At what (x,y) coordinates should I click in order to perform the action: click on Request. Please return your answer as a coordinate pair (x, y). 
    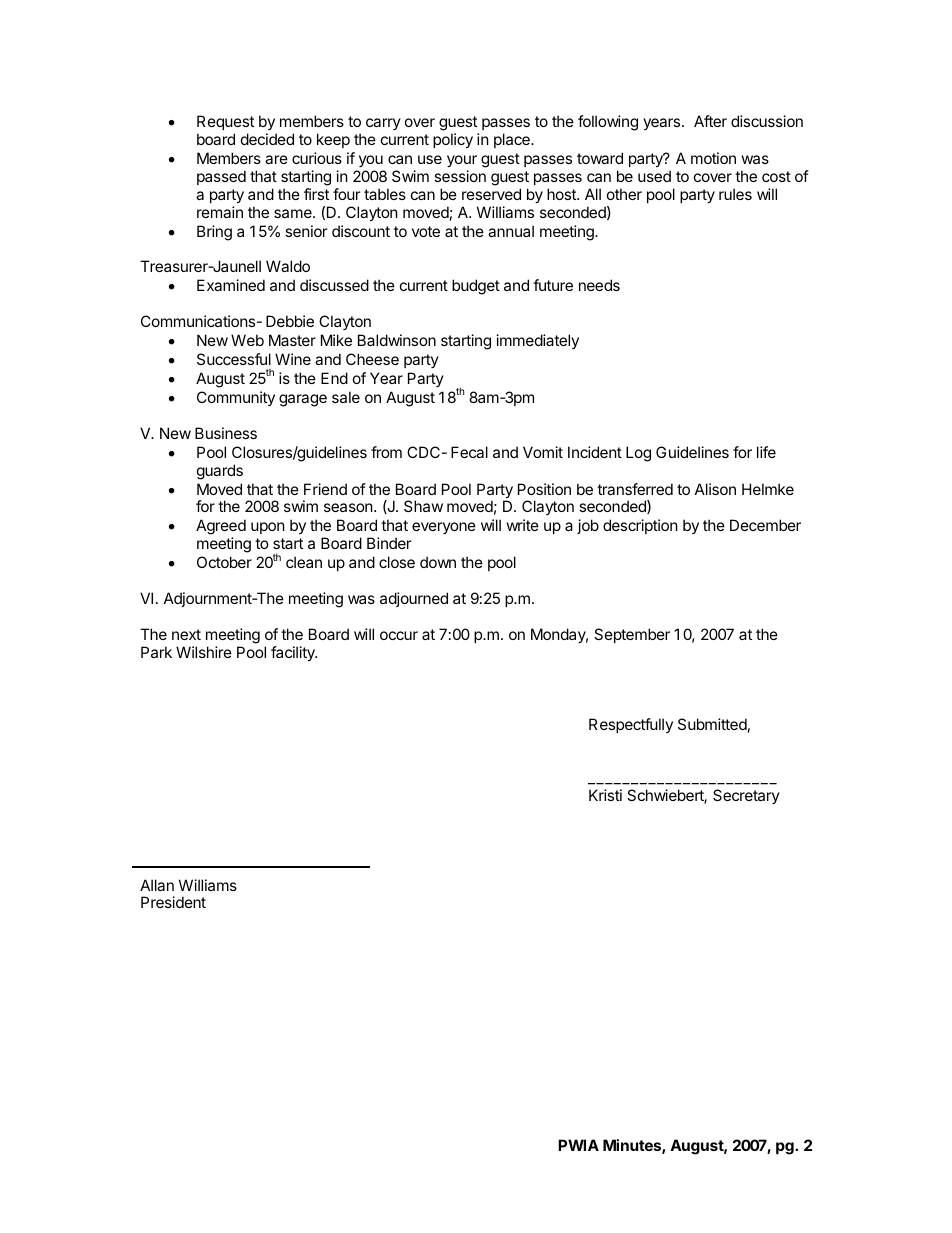
    Looking at the image, I should click on (225, 122).
